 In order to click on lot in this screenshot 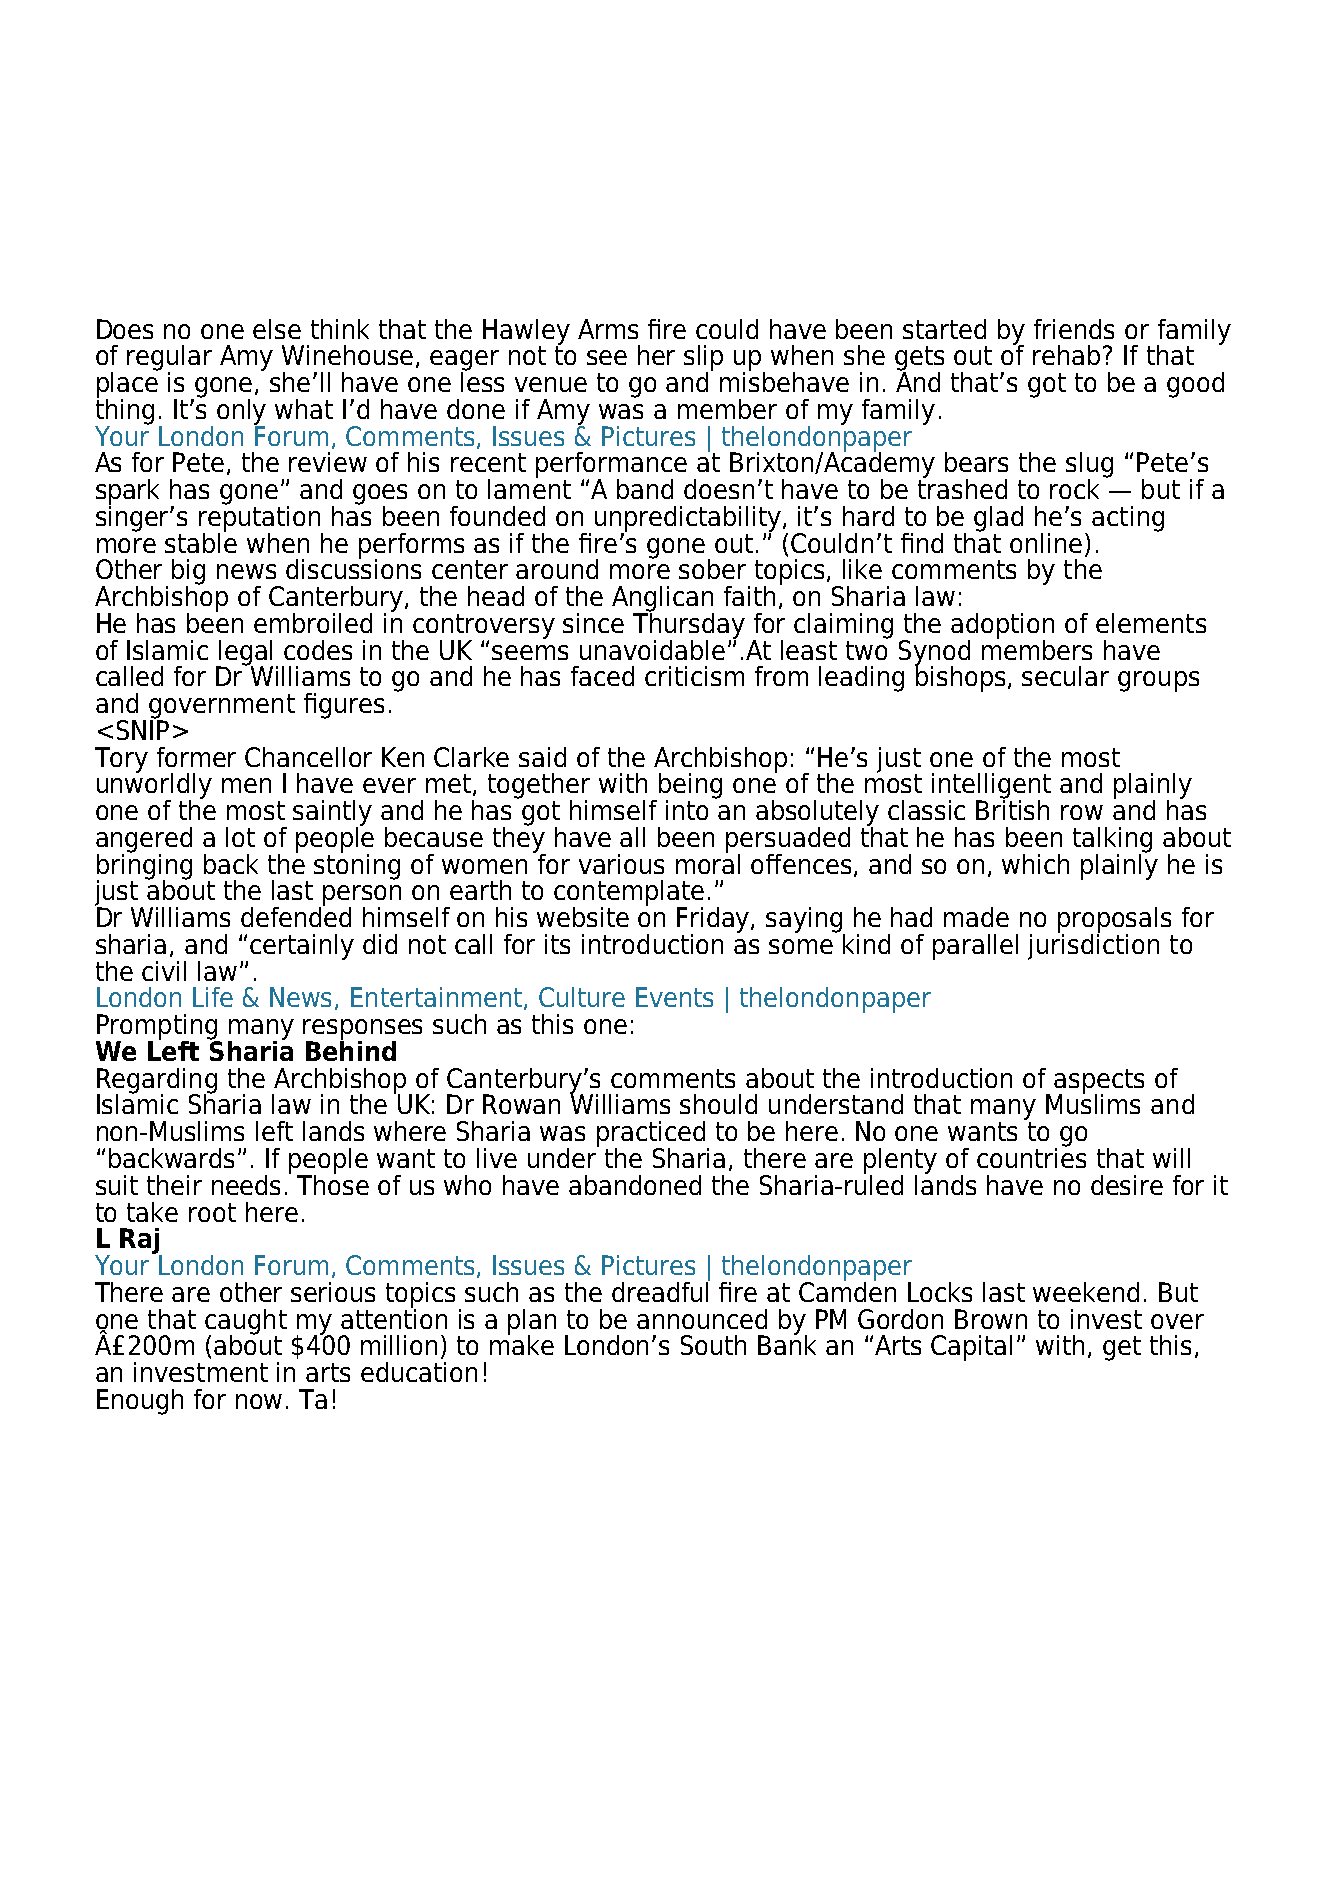, I will do `click(240, 837)`.
